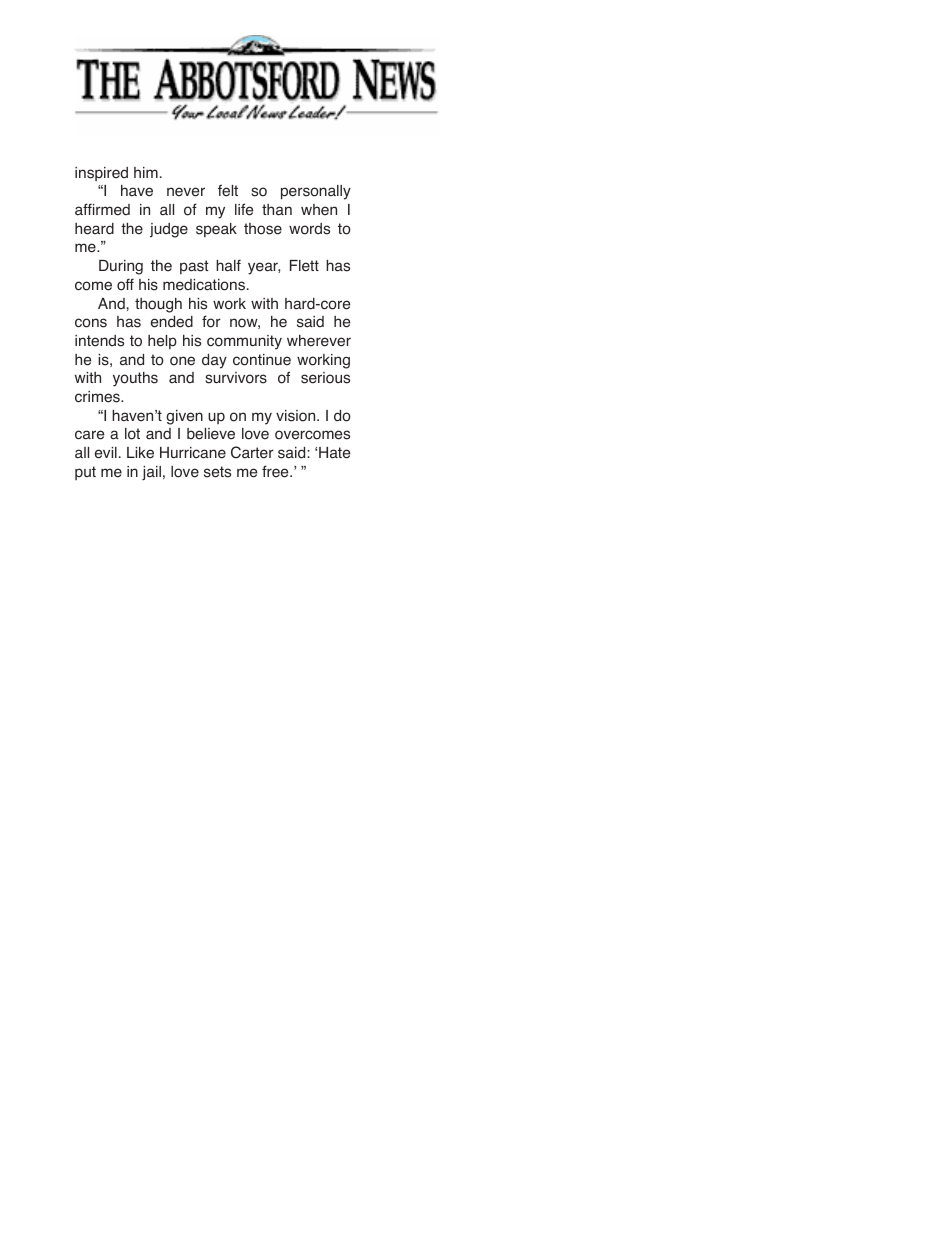 The height and width of the screenshot is (1233, 952). Describe the element at coordinates (228, 190) in the screenshot. I see `felt` at that location.
